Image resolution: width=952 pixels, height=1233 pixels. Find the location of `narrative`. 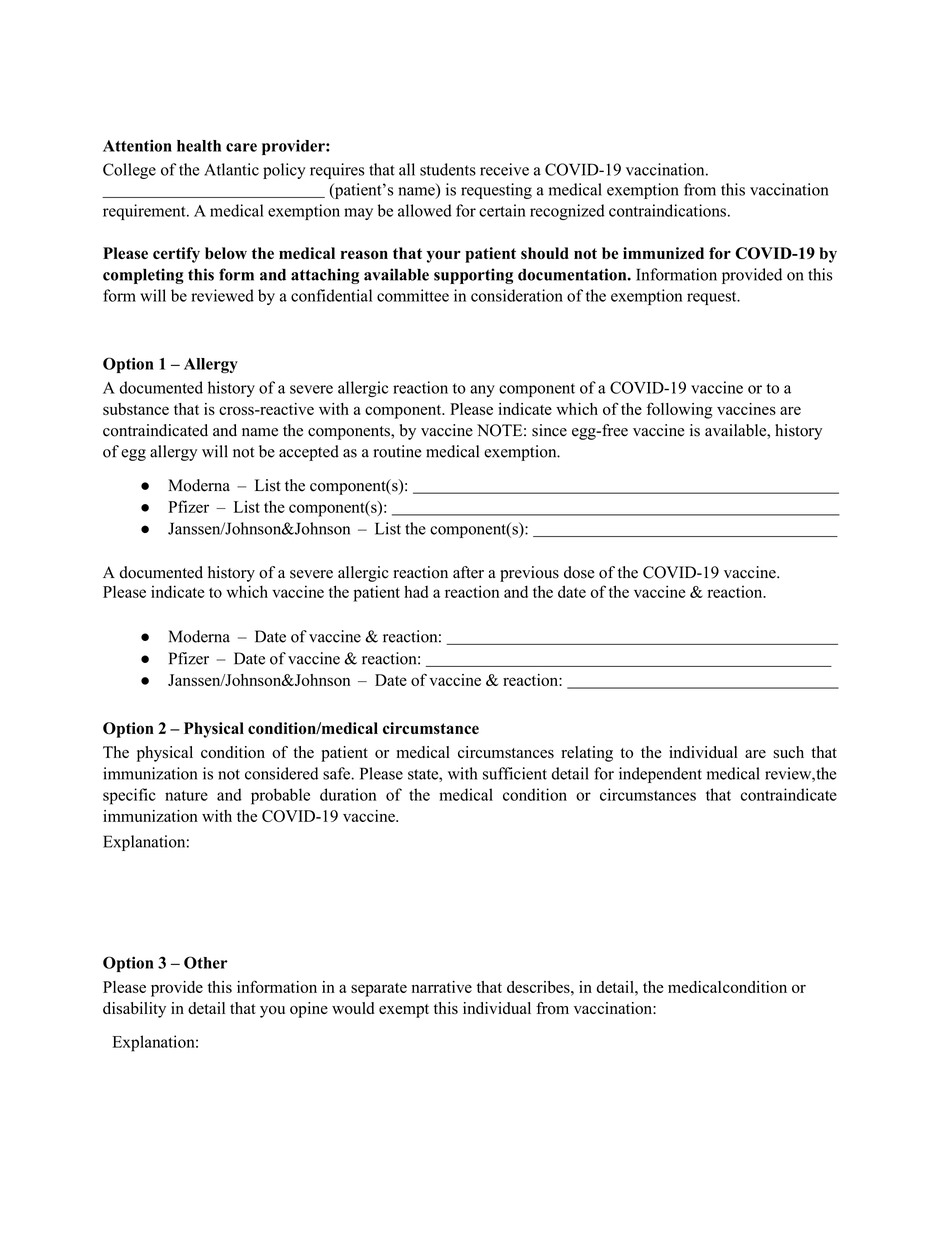

narrative is located at coordinates (441, 987).
